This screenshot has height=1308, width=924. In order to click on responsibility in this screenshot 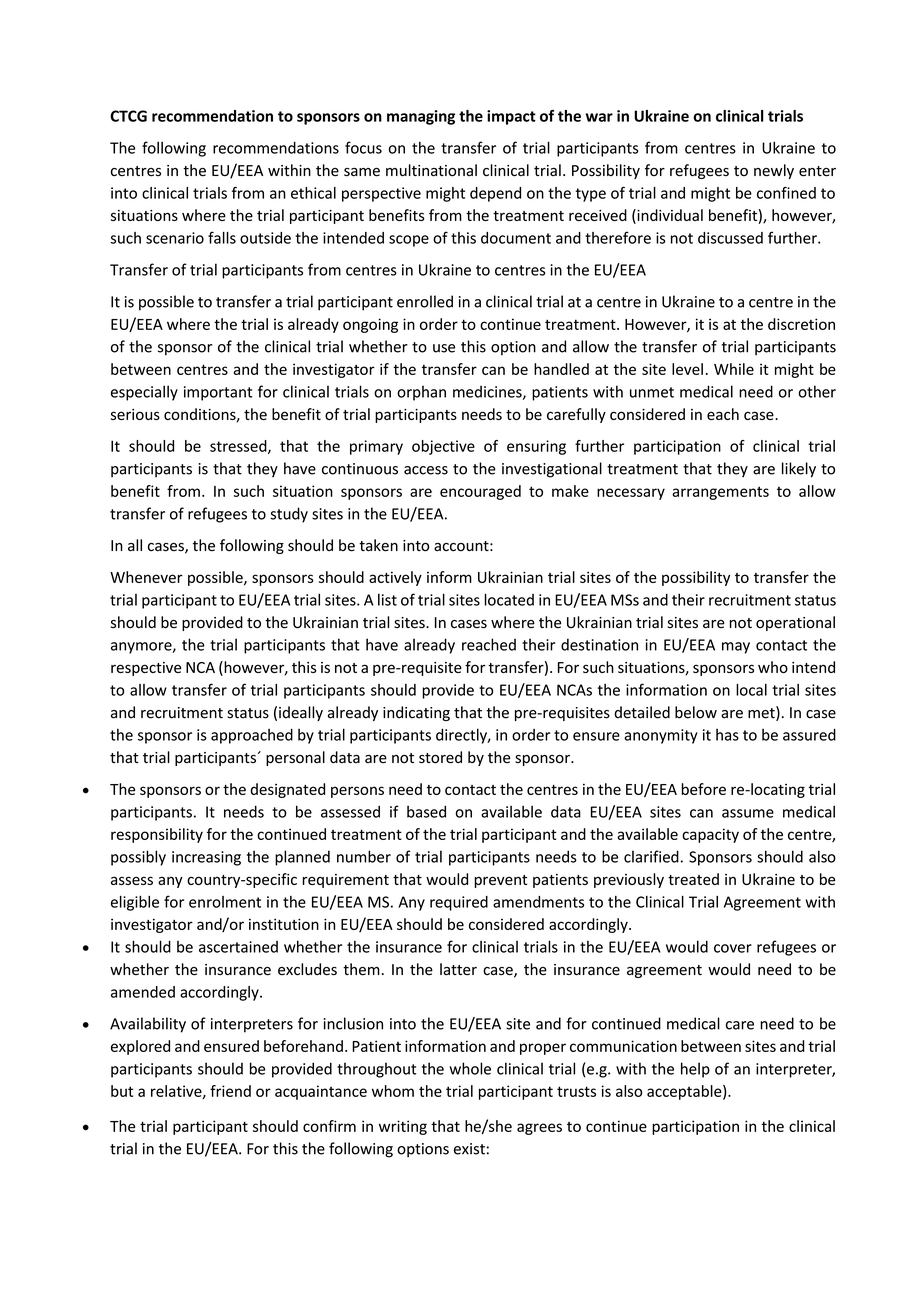, I will do `click(157, 835)`.
